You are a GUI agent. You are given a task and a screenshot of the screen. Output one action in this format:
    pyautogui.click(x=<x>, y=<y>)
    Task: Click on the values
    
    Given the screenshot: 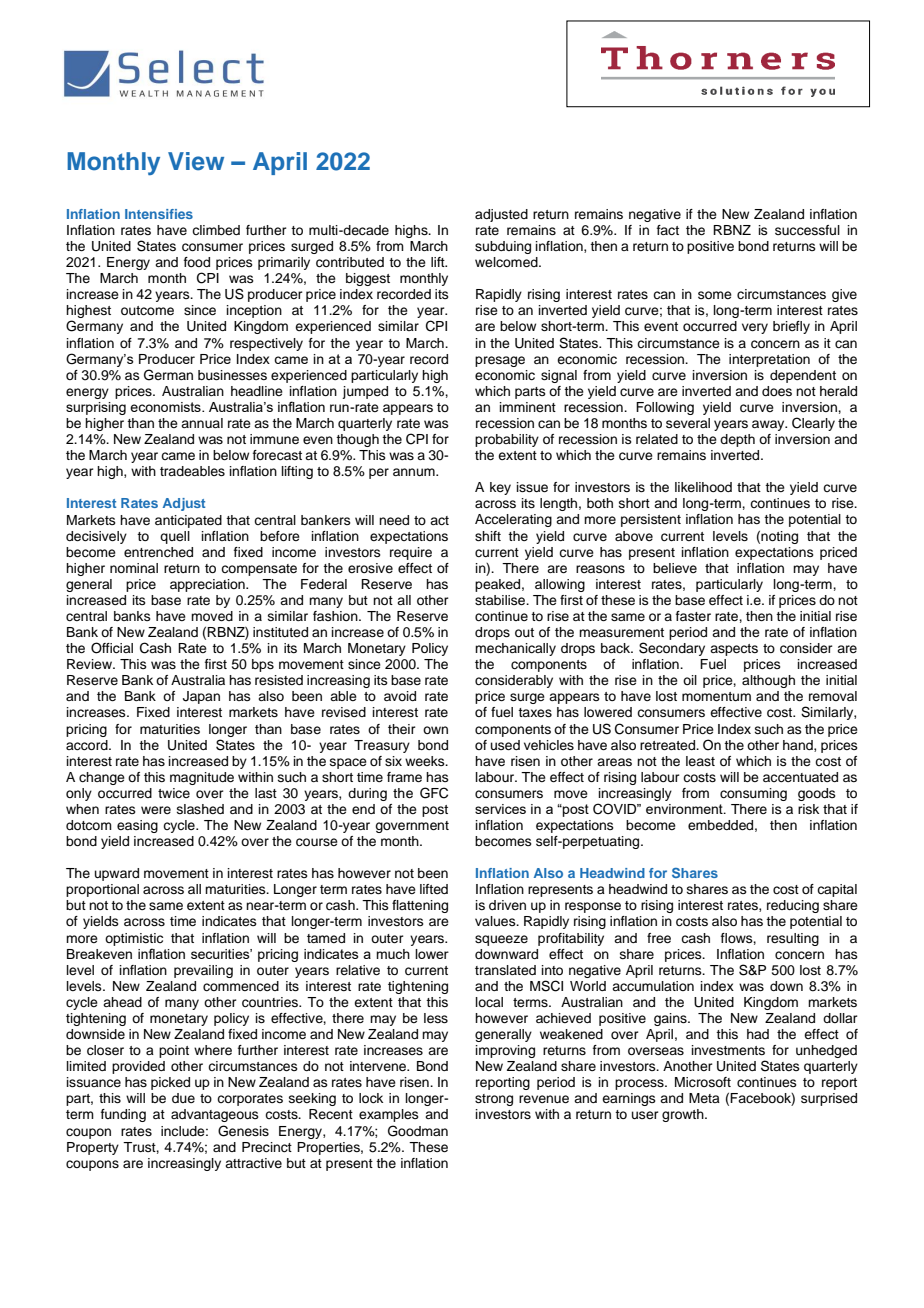 What is the action you would take?
    pyautogui.click(x=496, y=921)
